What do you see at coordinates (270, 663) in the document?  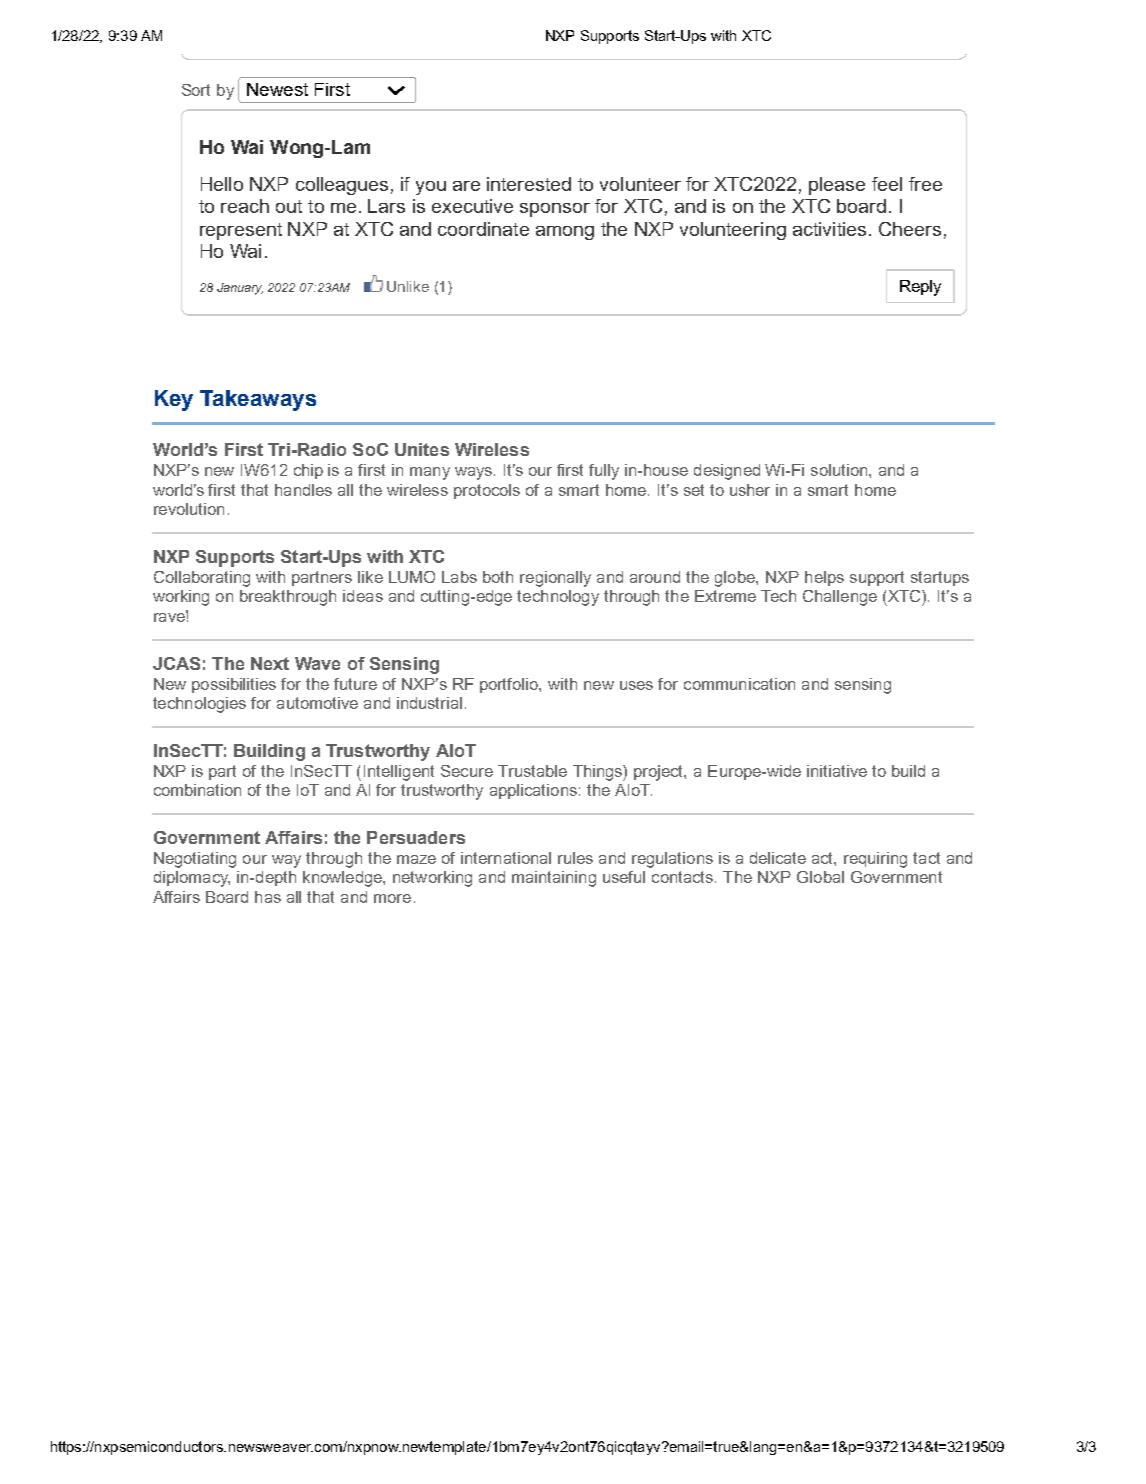 I see `Next` at bounding box center [270, 663].
